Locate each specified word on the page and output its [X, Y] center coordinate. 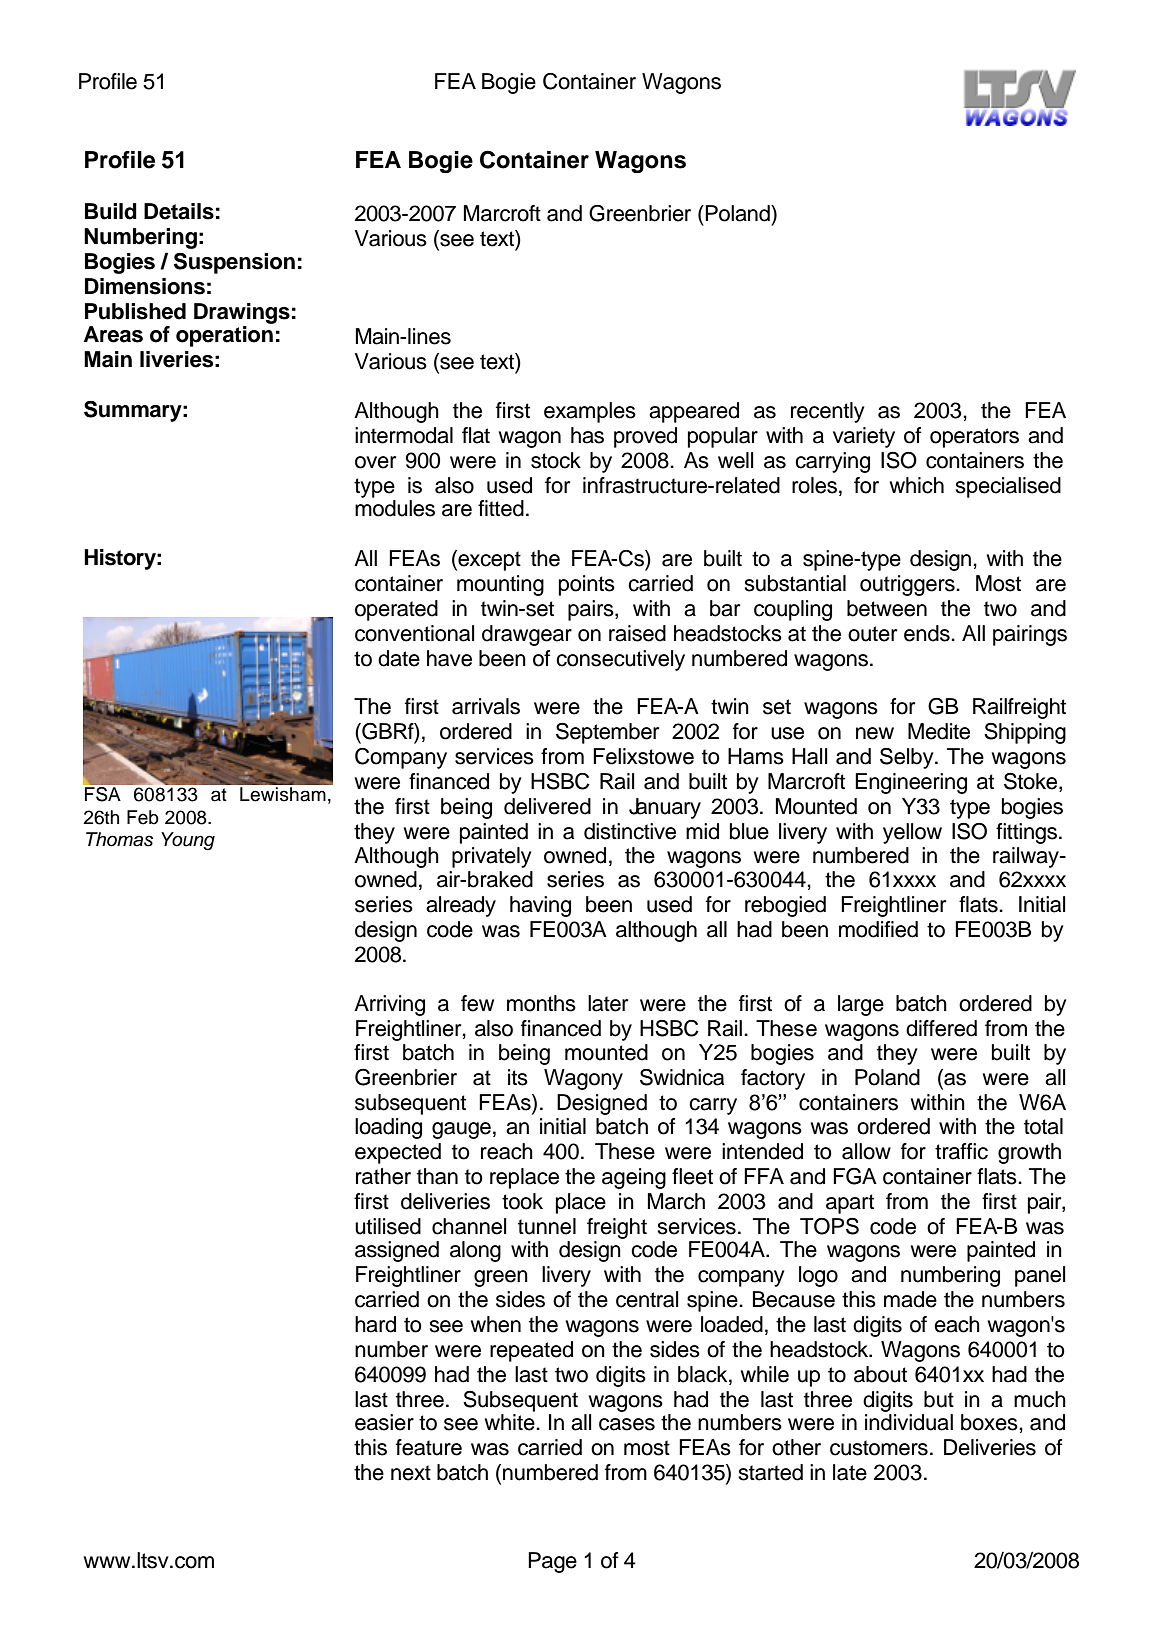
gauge [461, 1130]
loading [388, 1128]
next [411, 1473]
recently [827, 412]
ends [928, 633]
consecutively [620, 660]
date [399, 658]
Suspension [234, 263]
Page [552, 1562]
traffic [961, 1151]
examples [590, 412]
